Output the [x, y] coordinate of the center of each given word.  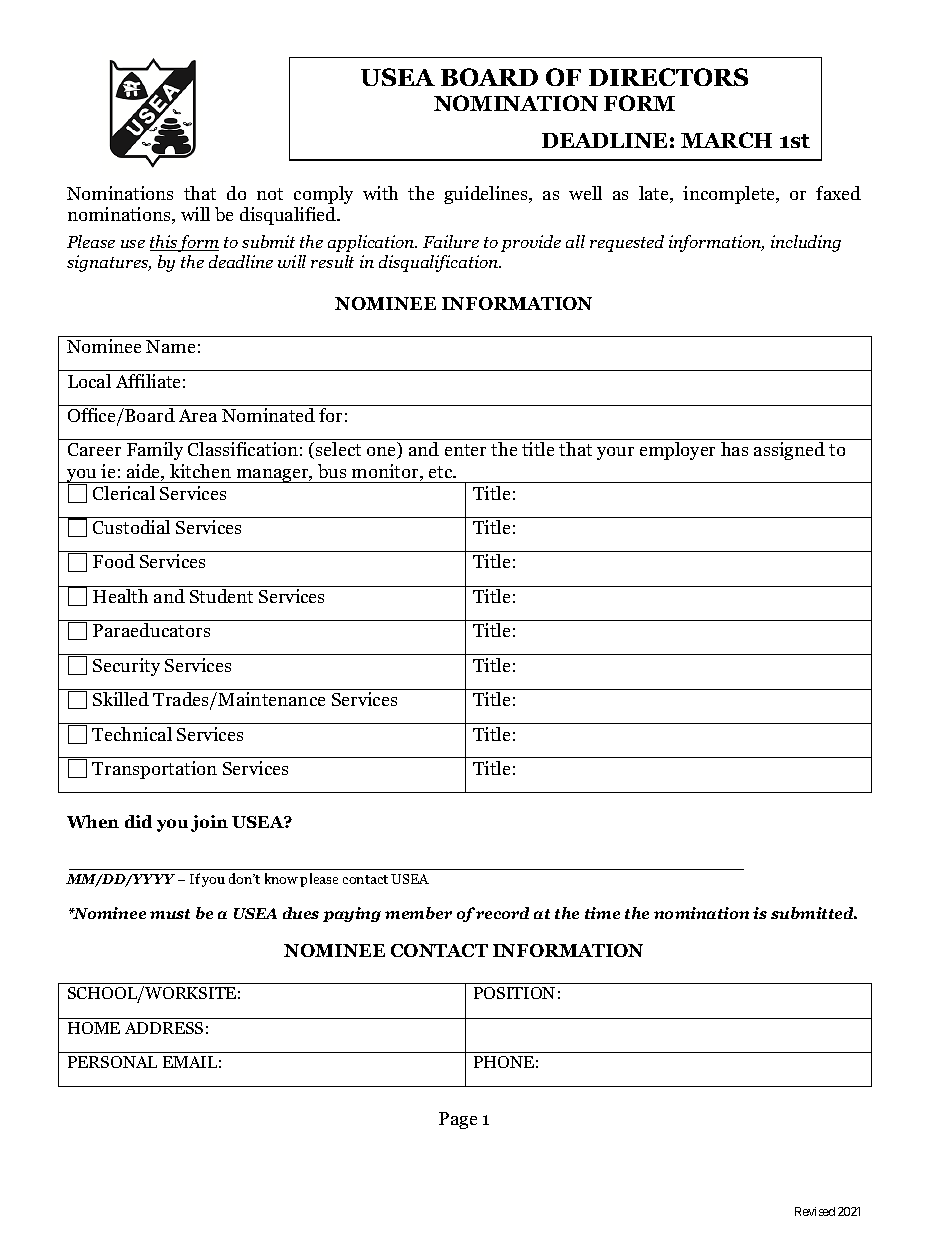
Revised [815, 1211]
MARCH [726, 140]
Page [458, 1120]
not [270, 194]
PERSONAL [112, 1062]
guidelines [487, 195]
